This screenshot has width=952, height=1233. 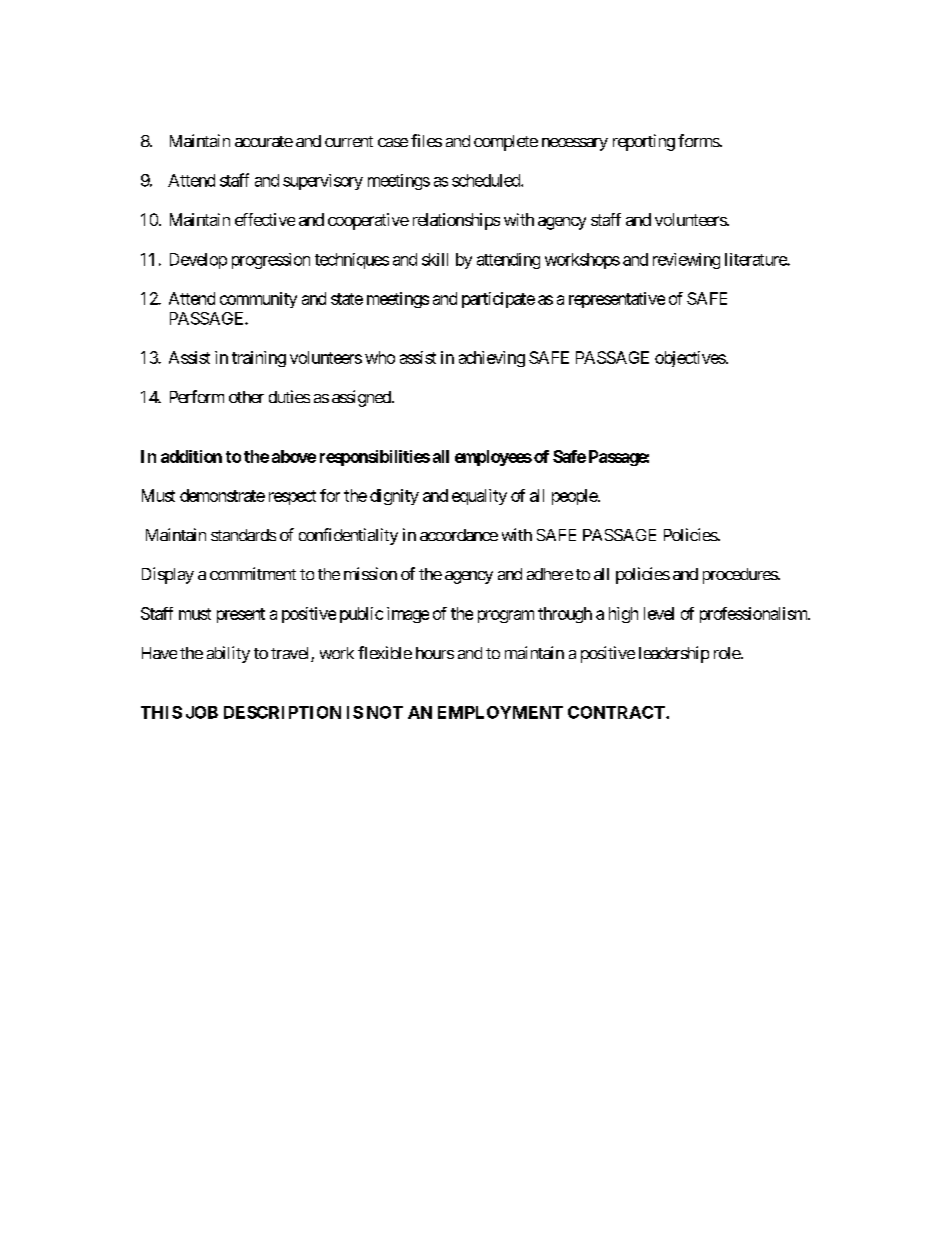 I want to click on level, so click(x=659, y=613).
